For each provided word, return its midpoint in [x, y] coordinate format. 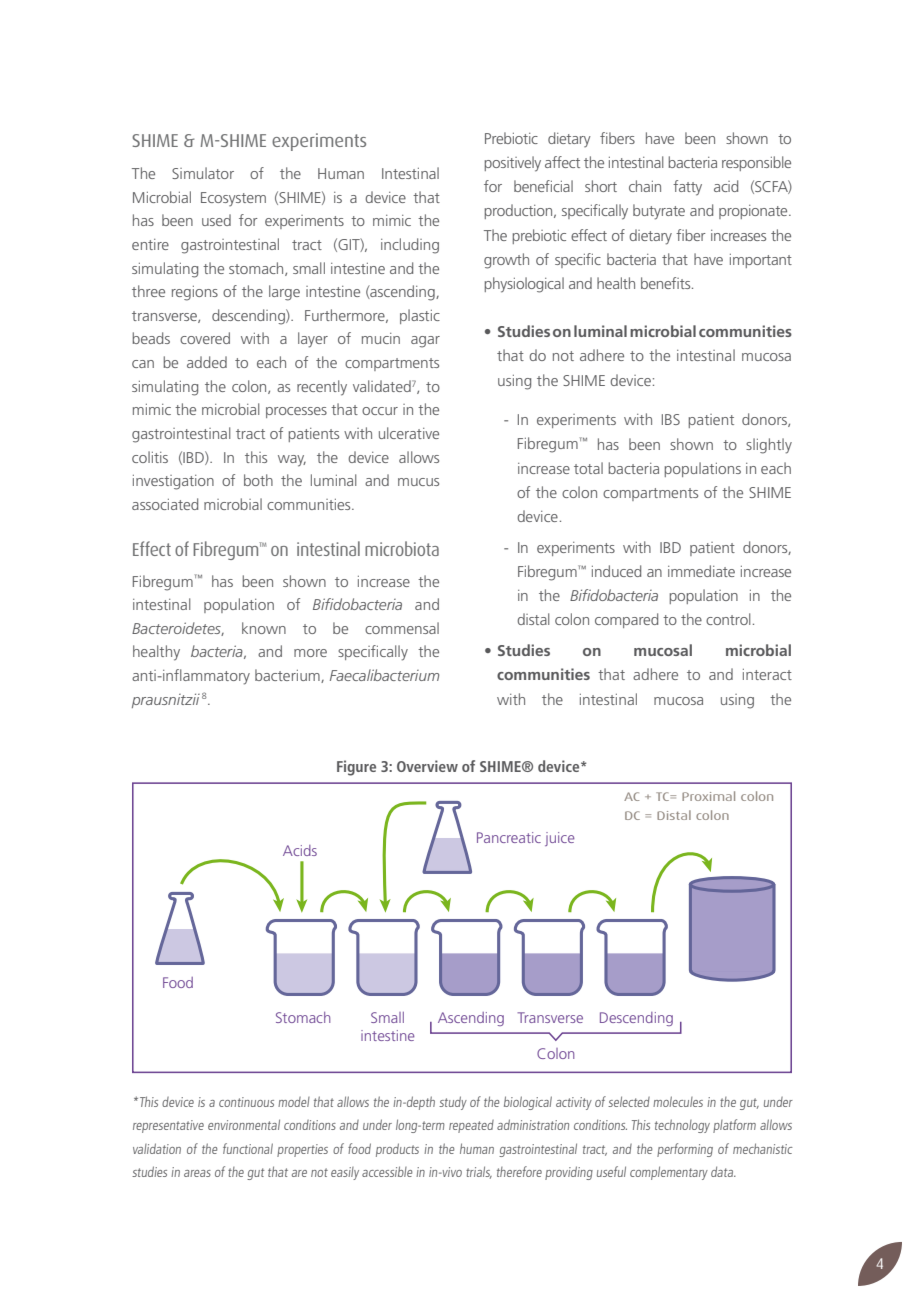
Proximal [708, 796]
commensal [402, 628]
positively [513, 164]
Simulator [203, 173]
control [728, 619]
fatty [687, 188]
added [207, 362]
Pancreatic [509, 837]
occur [380, 411]
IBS [671, 419]
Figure [356, 768]
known [264, 628]
